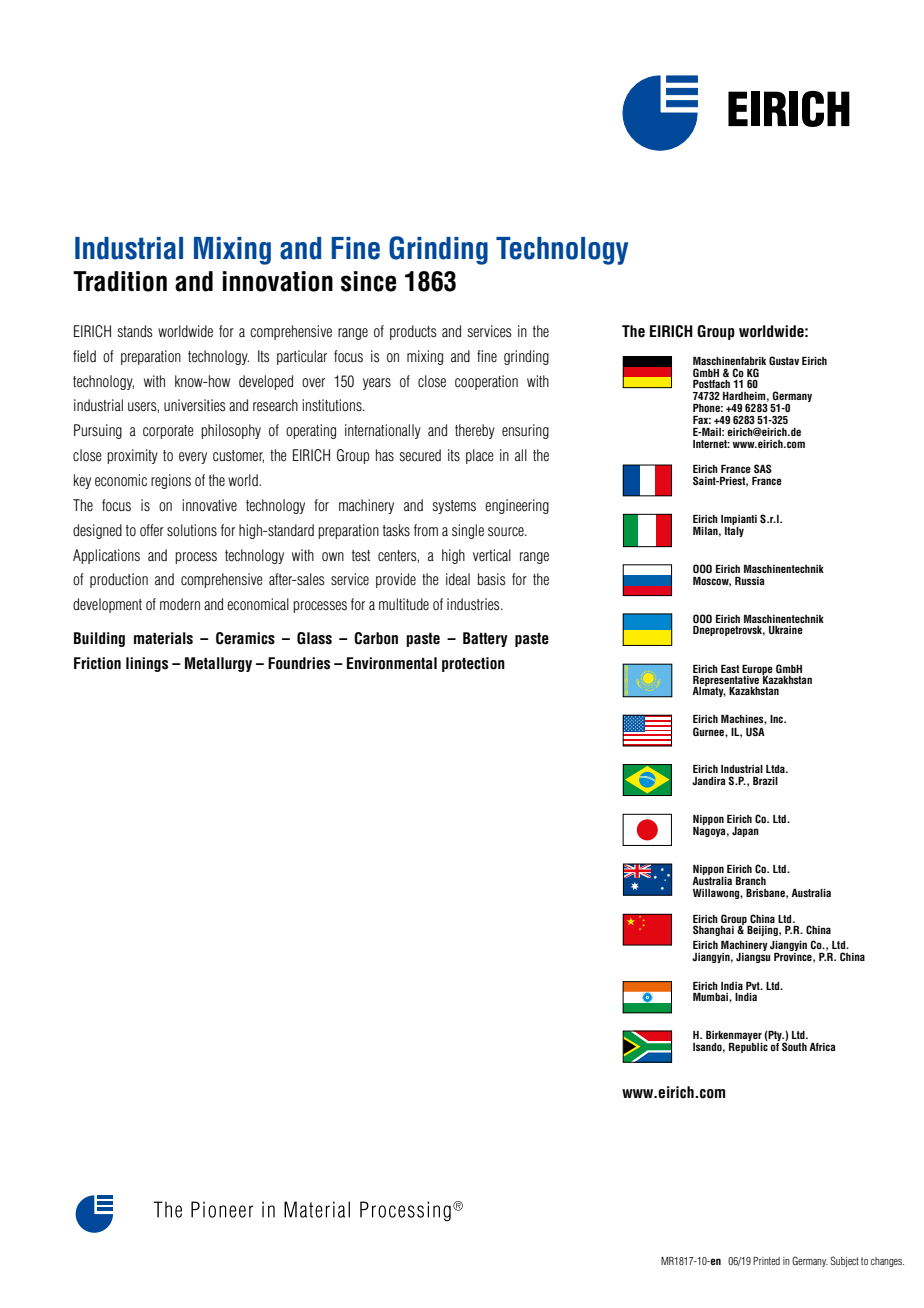  Describe the element at coordinates (784, 360) in the document. I see `Gustav` at that location.
